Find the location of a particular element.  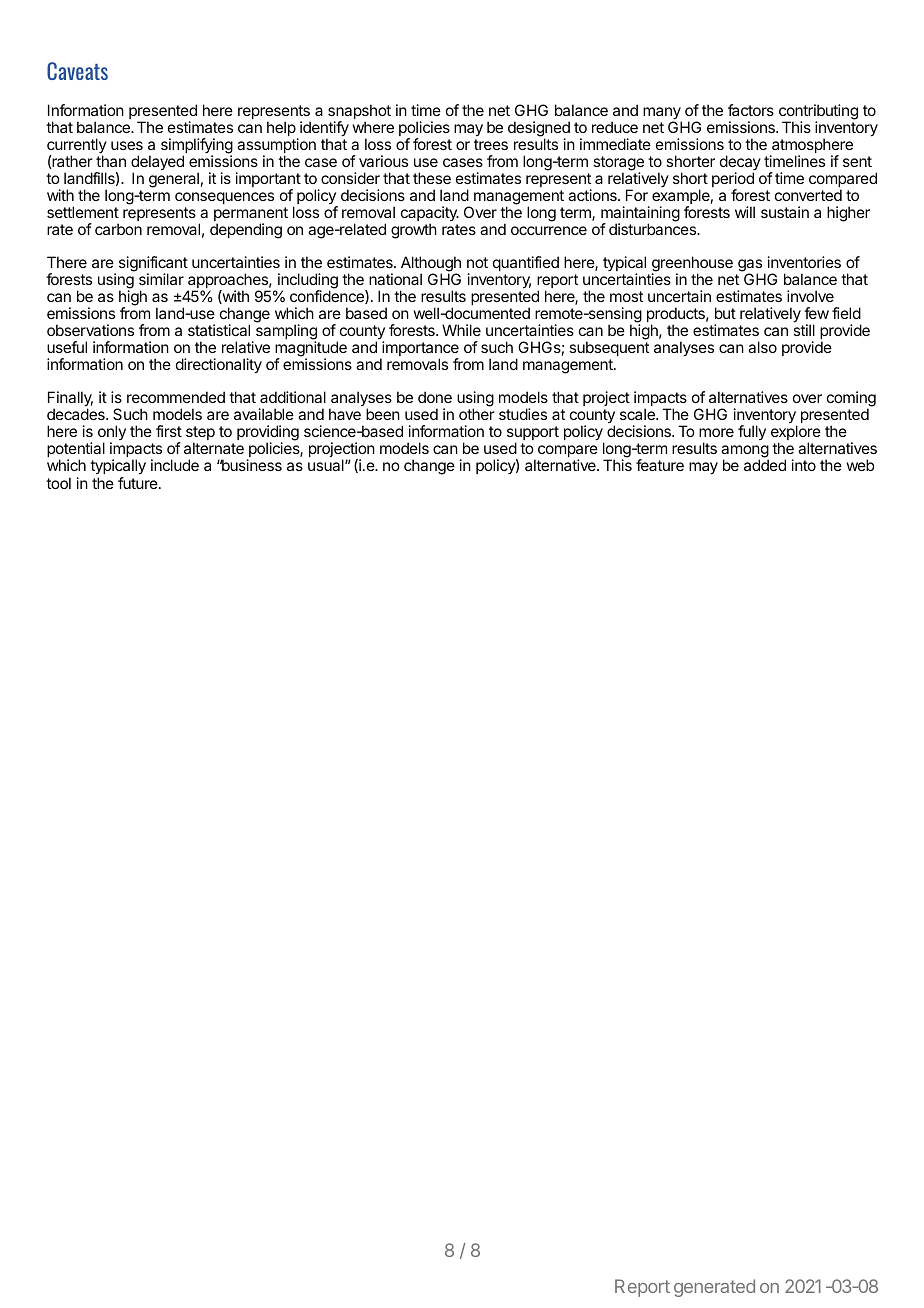

general is located at coordinates (174, 180).
